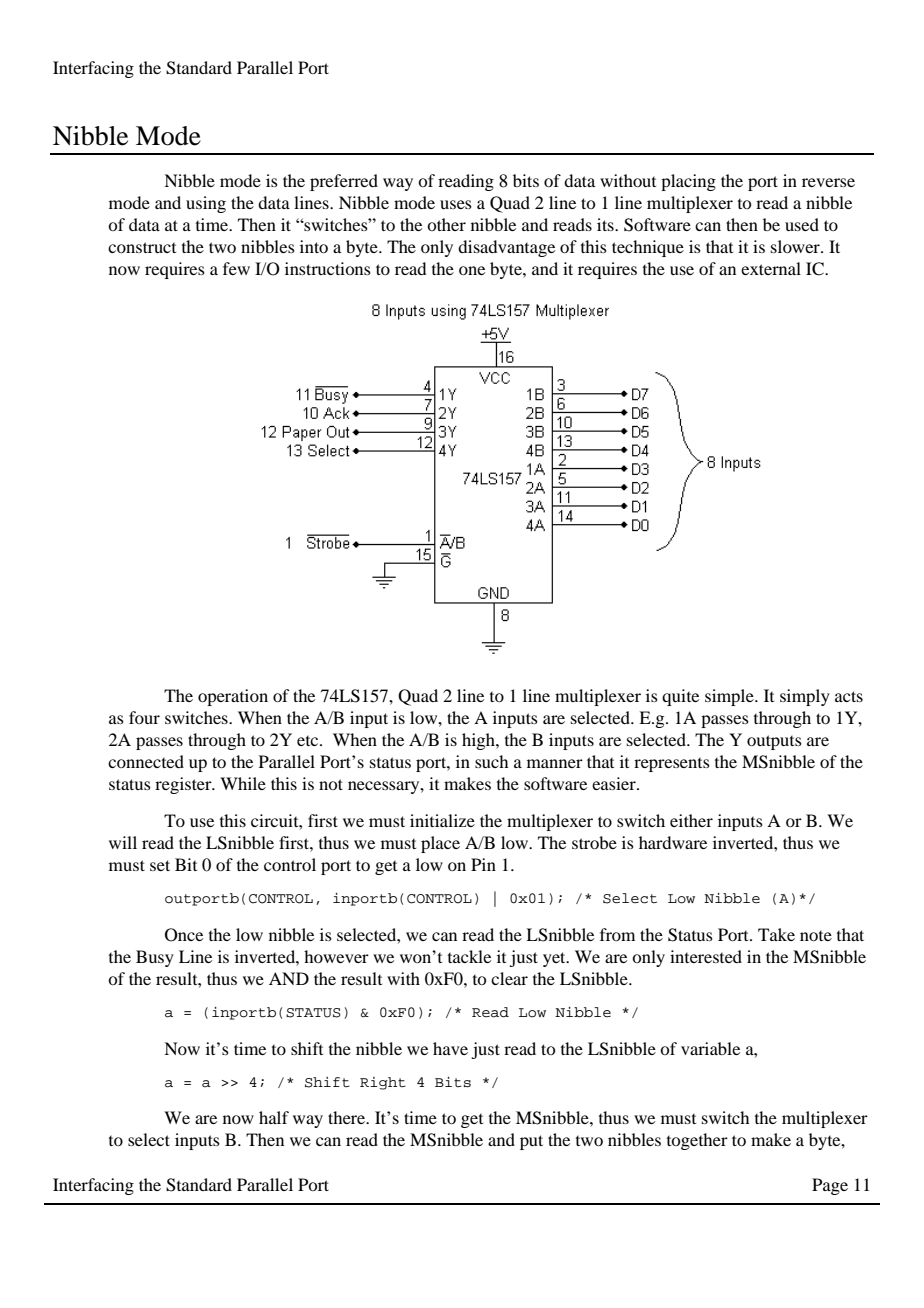 This screenshot has width=924, height=1308. I want to click on uses, so click(456, 204).
